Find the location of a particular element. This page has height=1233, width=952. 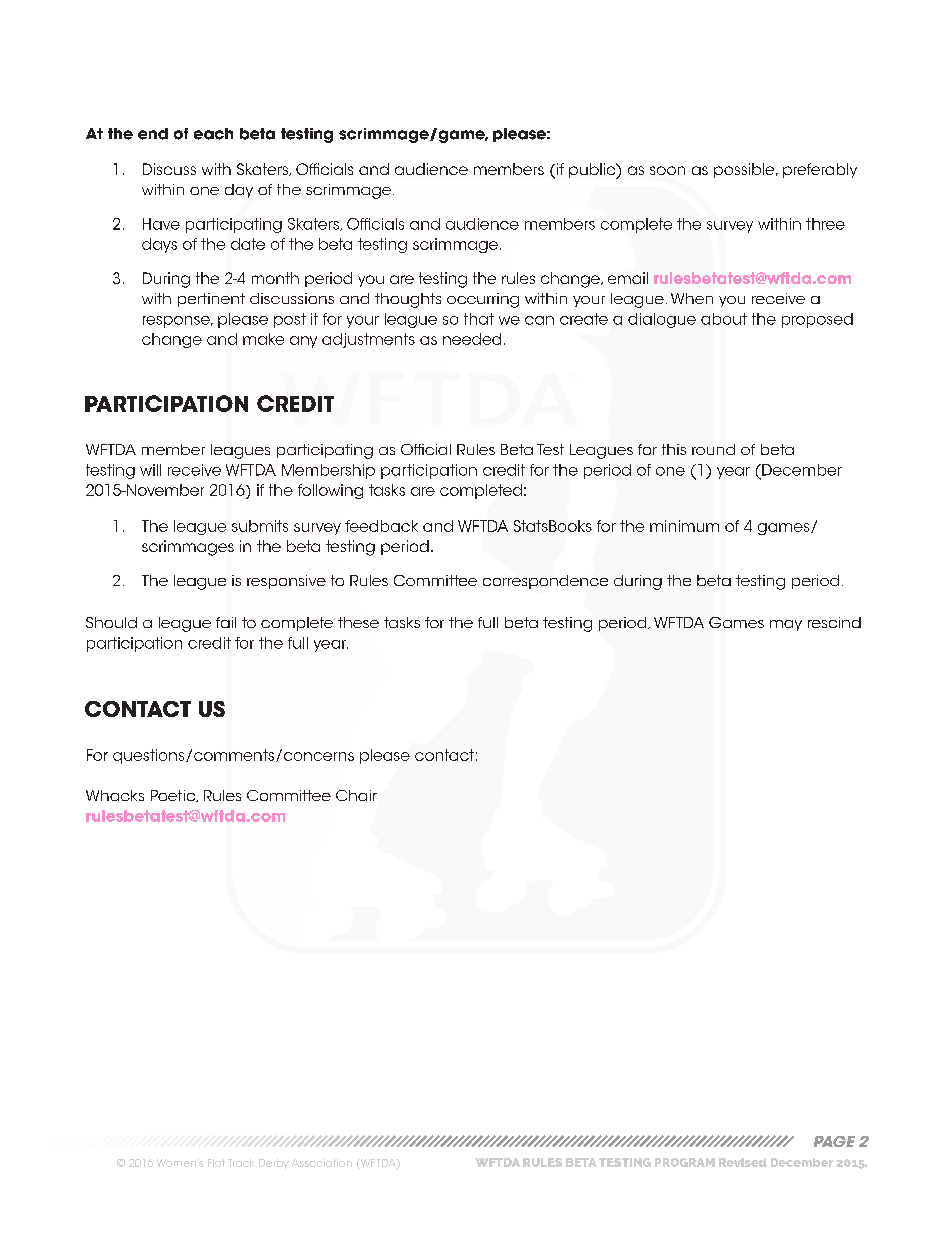

each is located at coordinates (213, 134).
